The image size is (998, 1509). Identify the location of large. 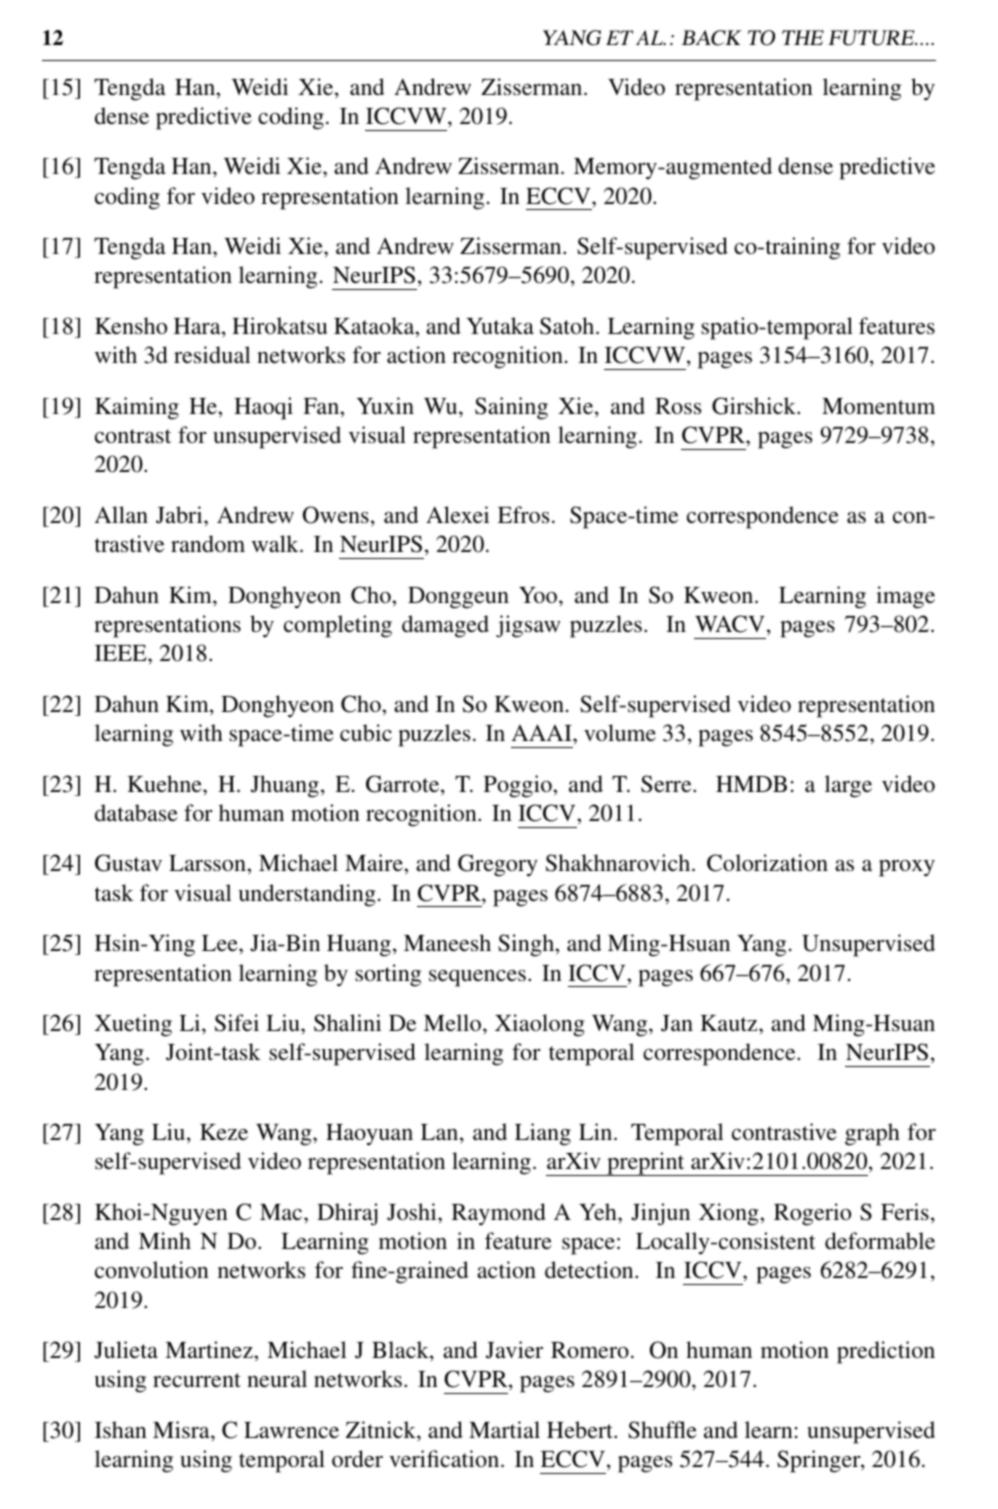
(848, 786).
